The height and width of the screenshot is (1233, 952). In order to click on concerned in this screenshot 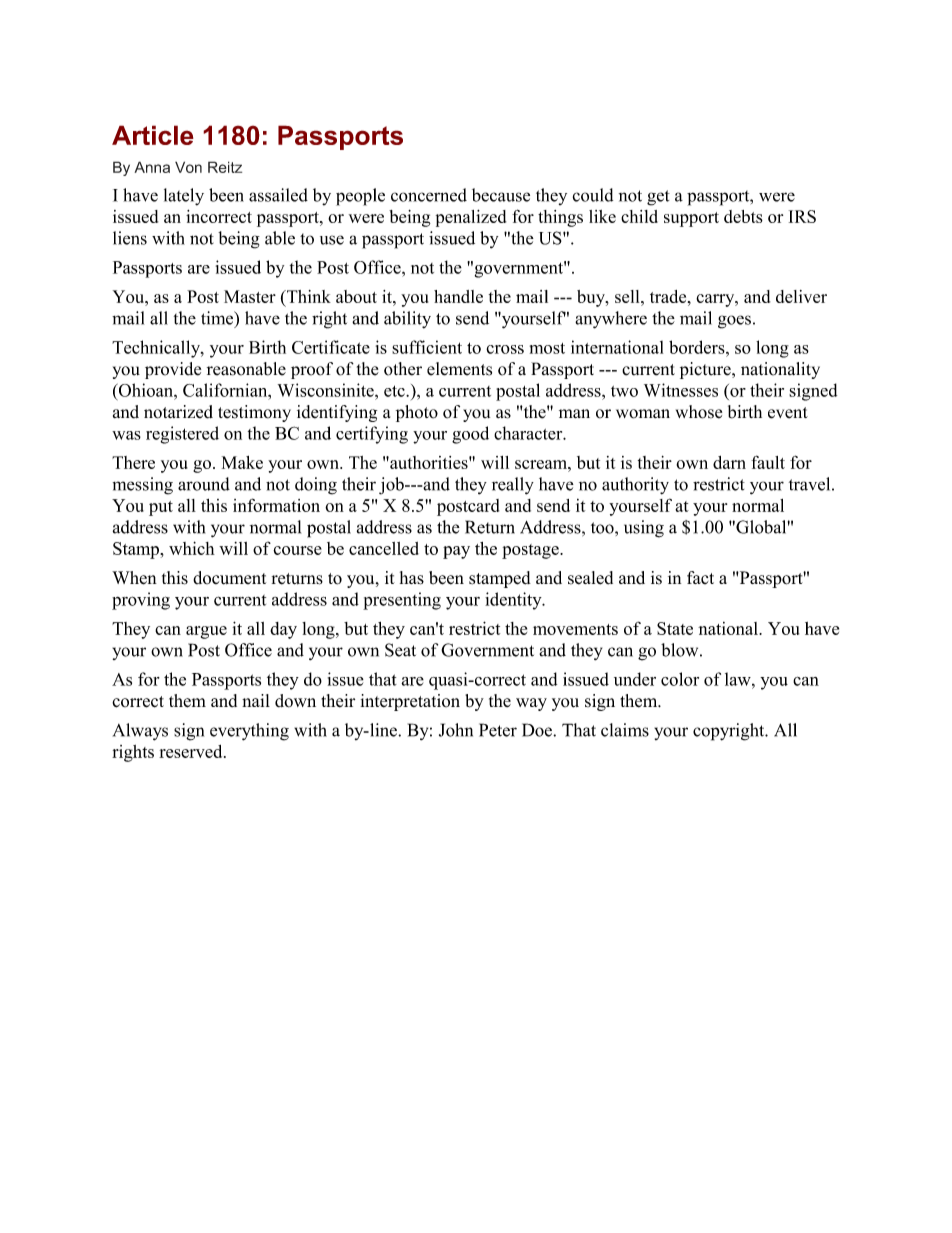, I will do `click(429, 195)`.
